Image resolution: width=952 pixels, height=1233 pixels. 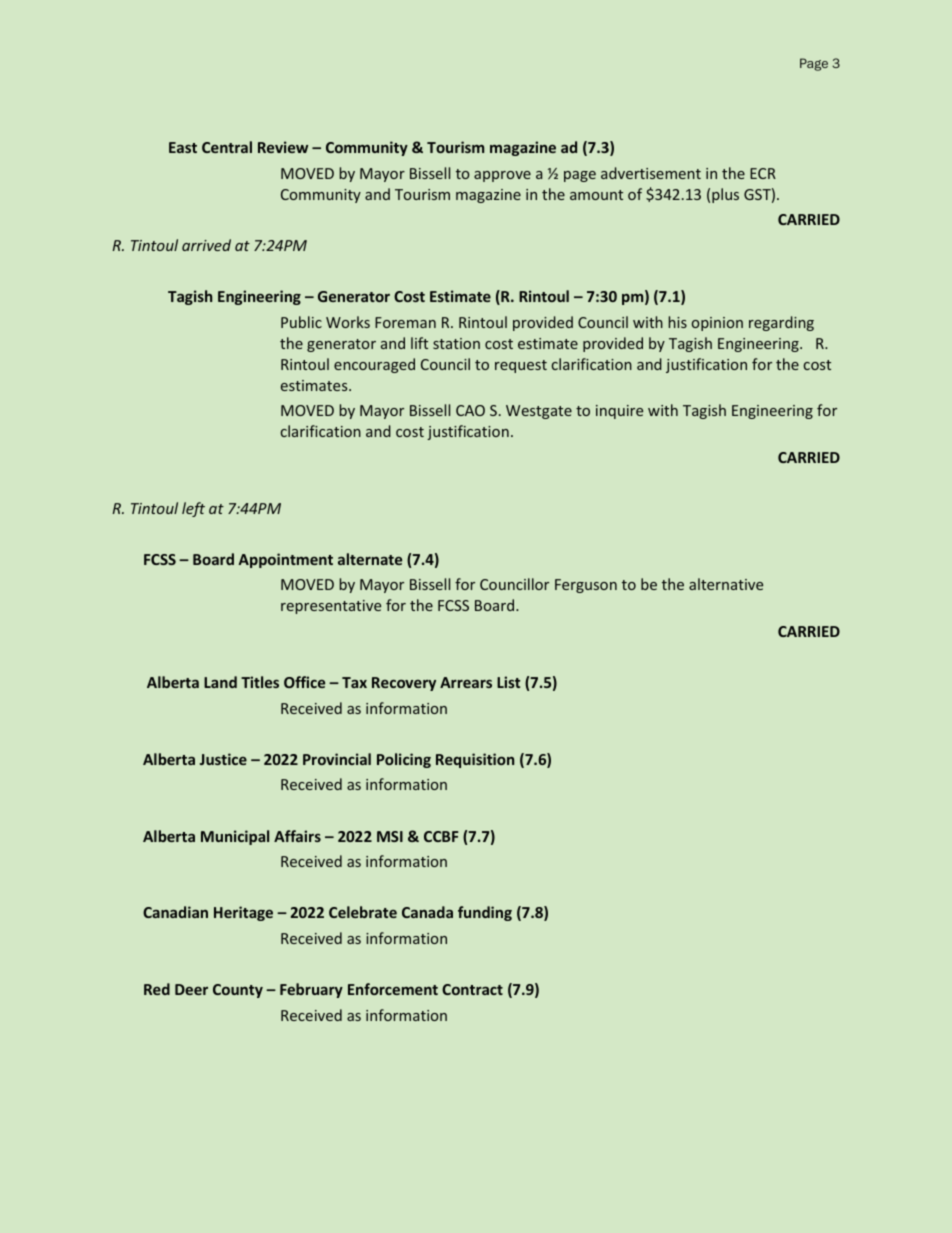 What do you see at coordinates (238, 991) in the document?
I see `County` at bounding box center [238, 991].
